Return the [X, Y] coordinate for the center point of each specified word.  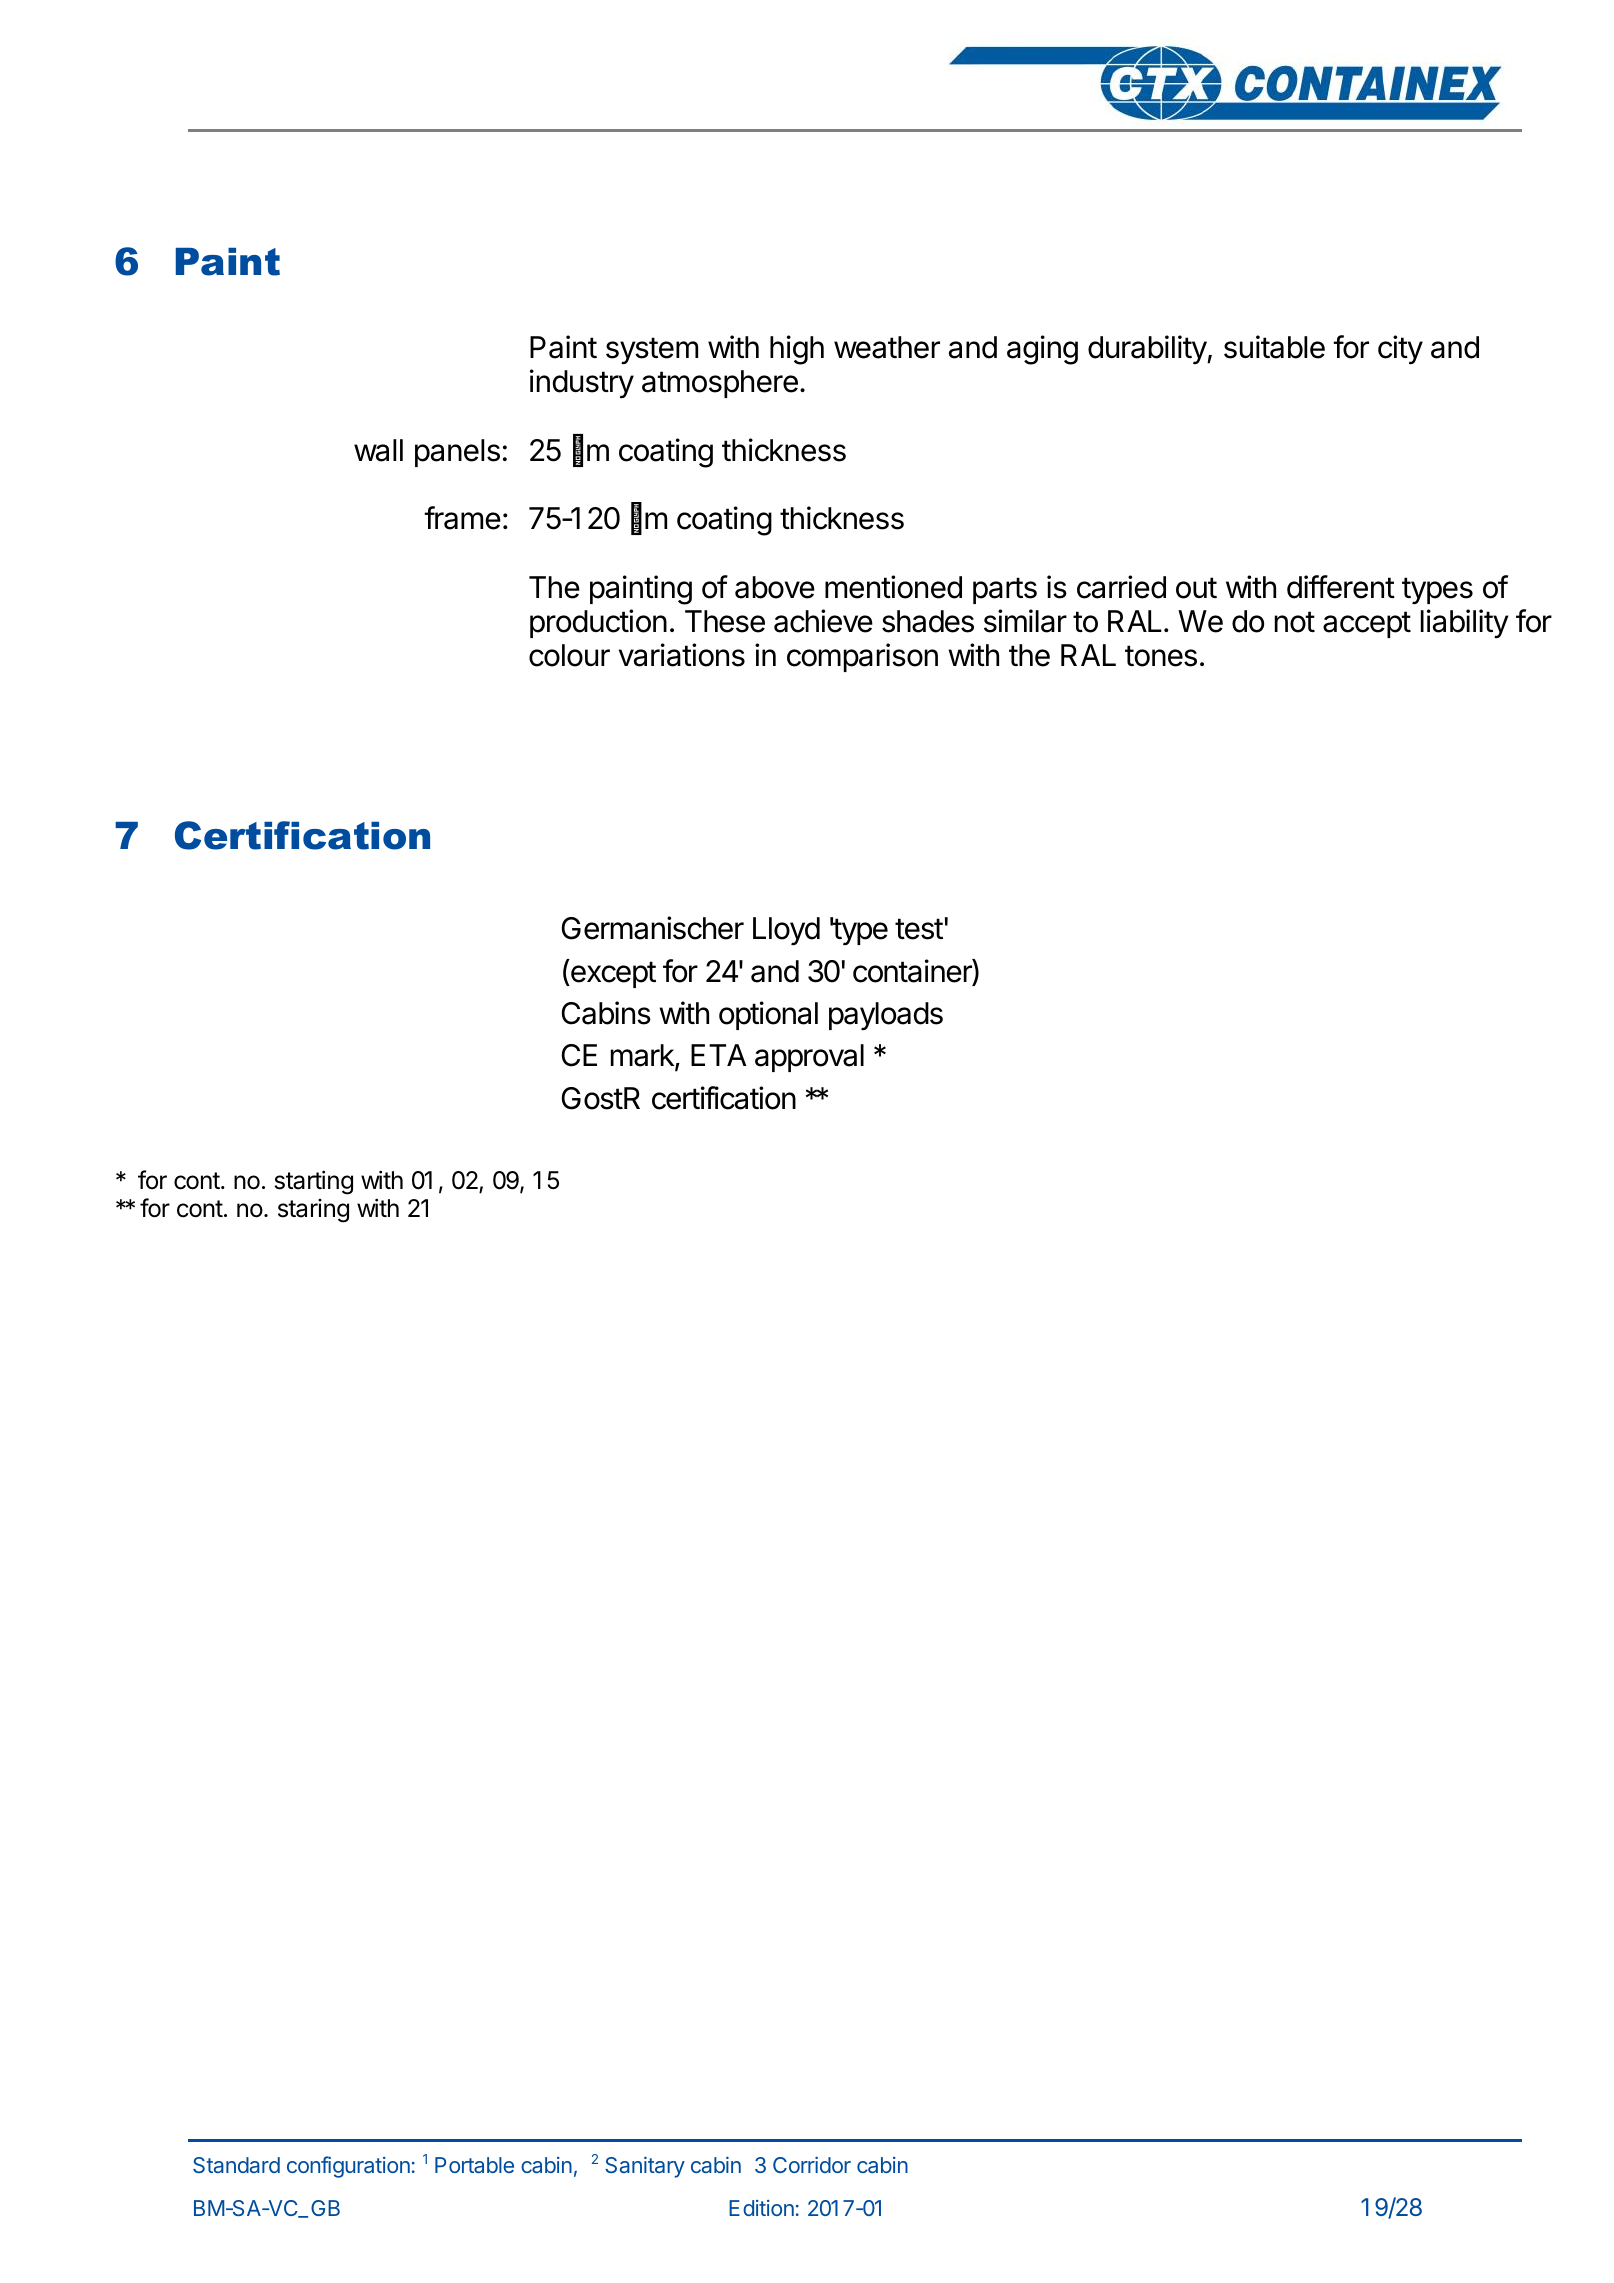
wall [378, 450]
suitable [1274, 347]
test [919, 929]
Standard [236, 2165]
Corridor [812, 2165]
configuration [348, 2167]
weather [887, 347]
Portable [474, 2165]
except [612, 974]
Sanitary [645, 2167]
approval [809, 1058]
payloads [886, 1016]
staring [313, 1211]
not [1295, 622]
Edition [761, 2208]
